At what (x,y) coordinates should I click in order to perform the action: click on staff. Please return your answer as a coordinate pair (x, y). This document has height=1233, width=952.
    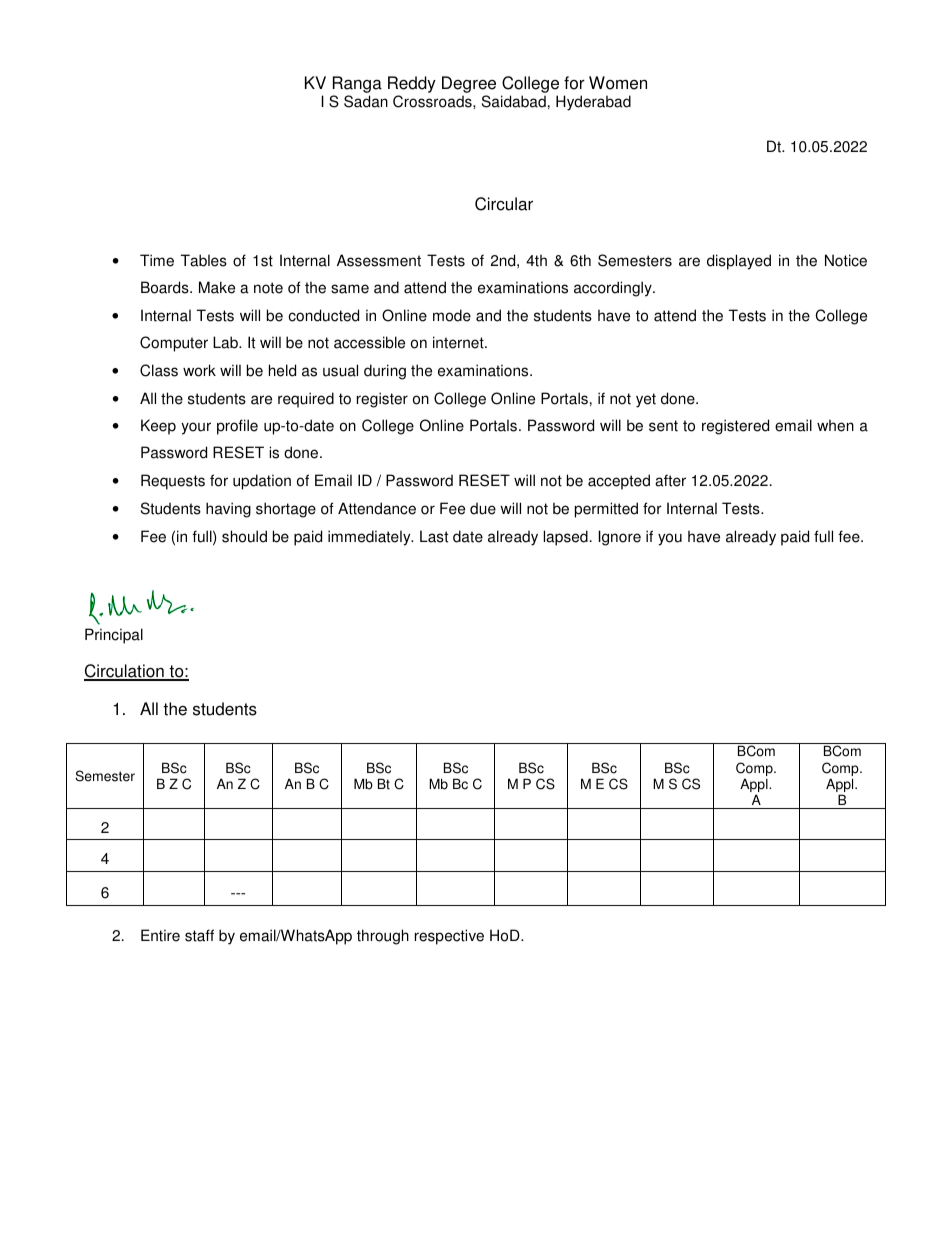
    Looking at the image, I should click on (199, 935).
